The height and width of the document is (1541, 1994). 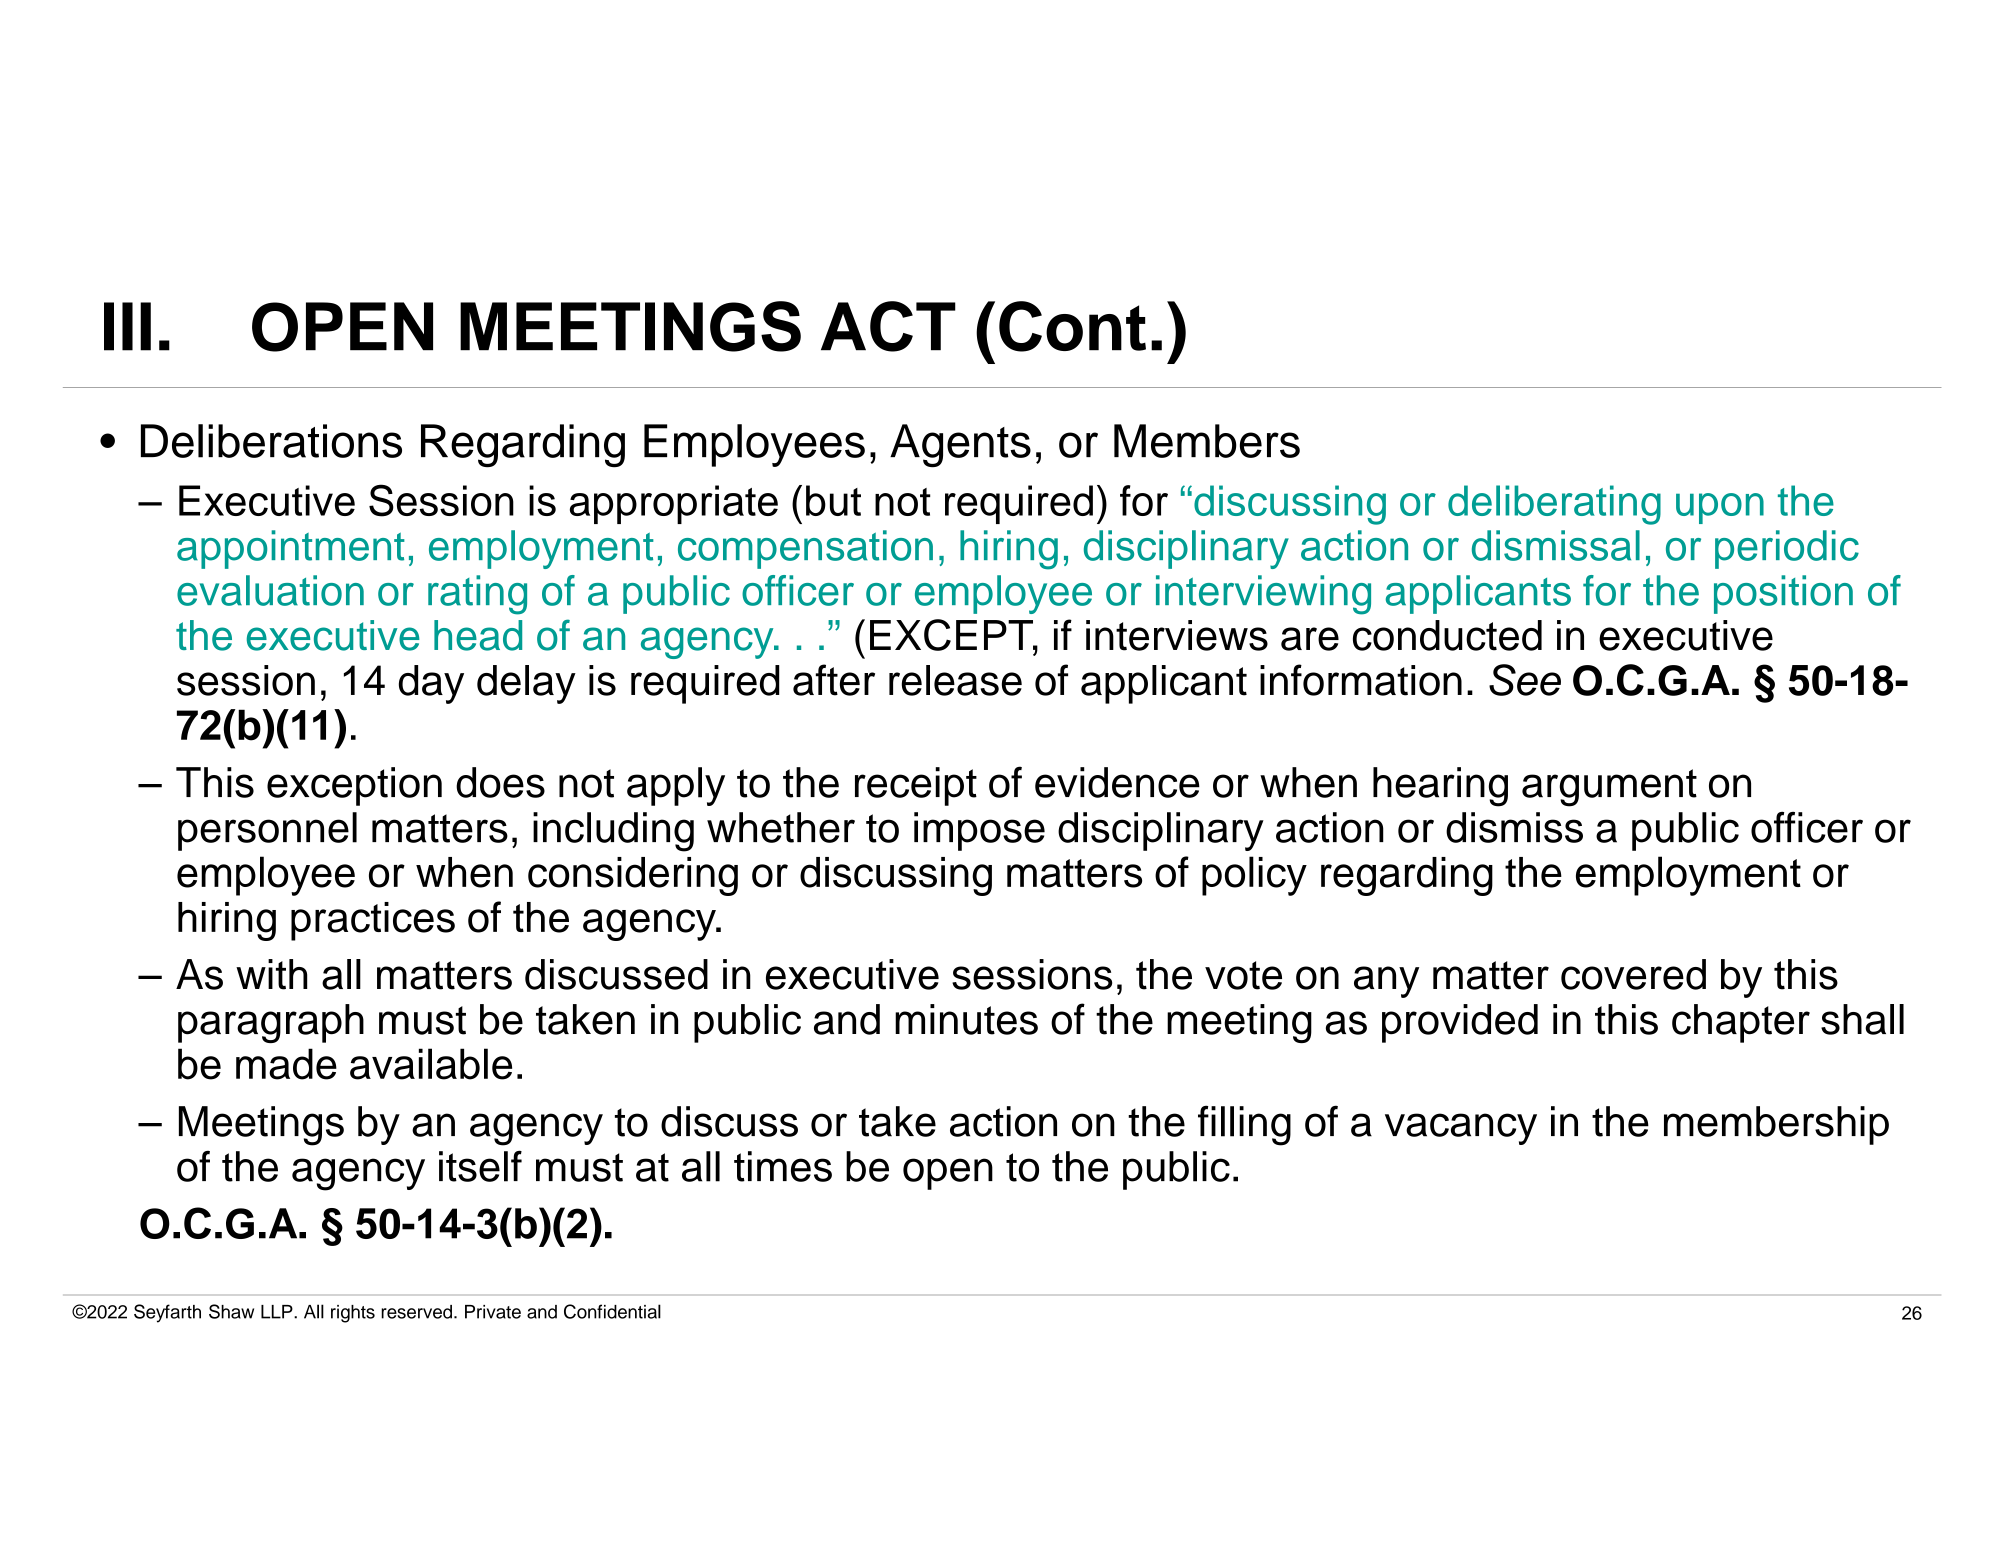 I want to click on Cont, so click(x=1072, y=326).
